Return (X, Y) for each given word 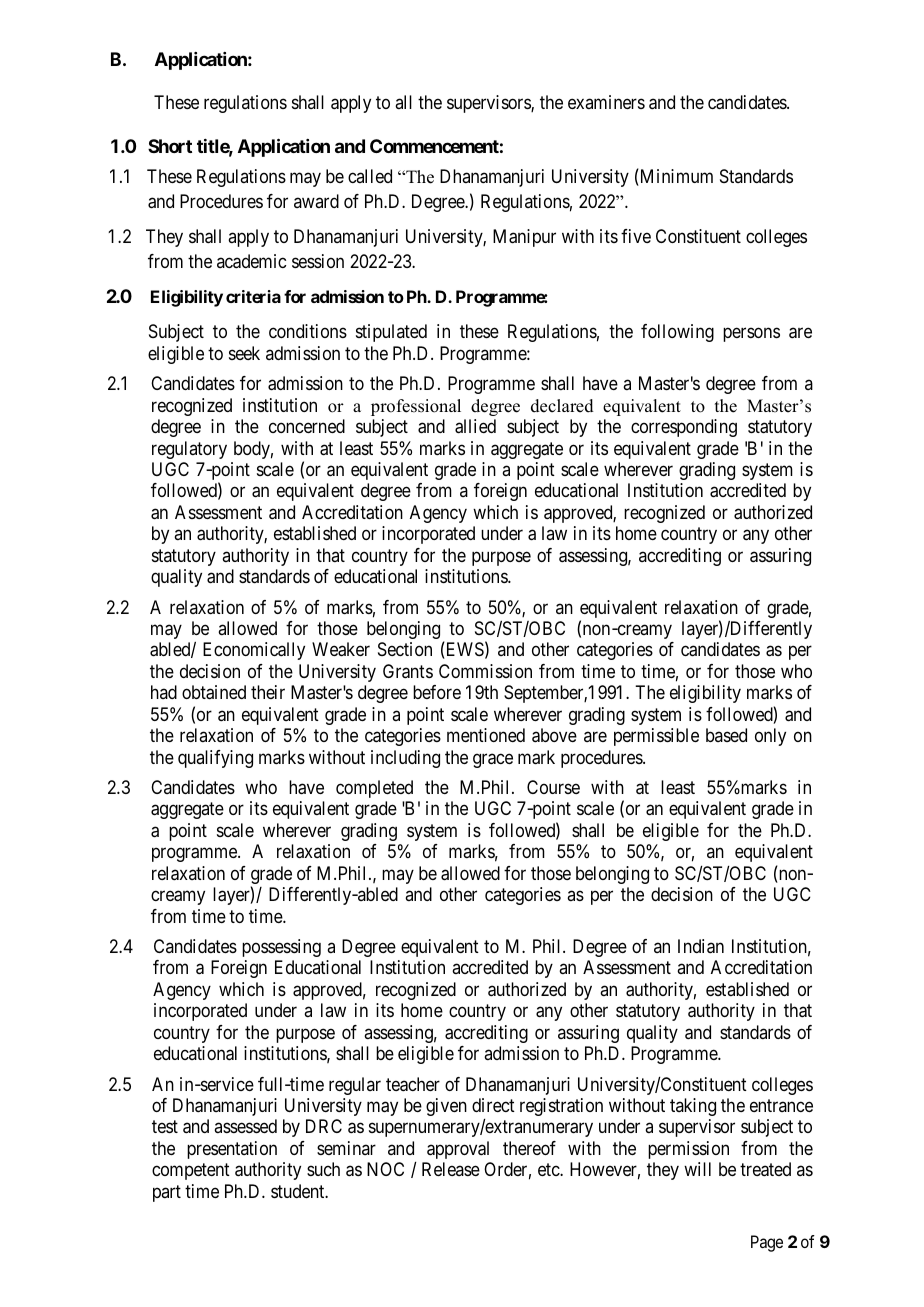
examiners (606, 102)
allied (475, 426)
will (697, 1169)
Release (451, 1169)
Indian (701, 946)
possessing (281, 948)
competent (191, 1172)
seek (244, 353)
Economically (254, 651)
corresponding (684, 428)
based (726, 735)
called (370, 176)
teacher (413, 1084)
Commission (485, 671)
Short (170, 146)
